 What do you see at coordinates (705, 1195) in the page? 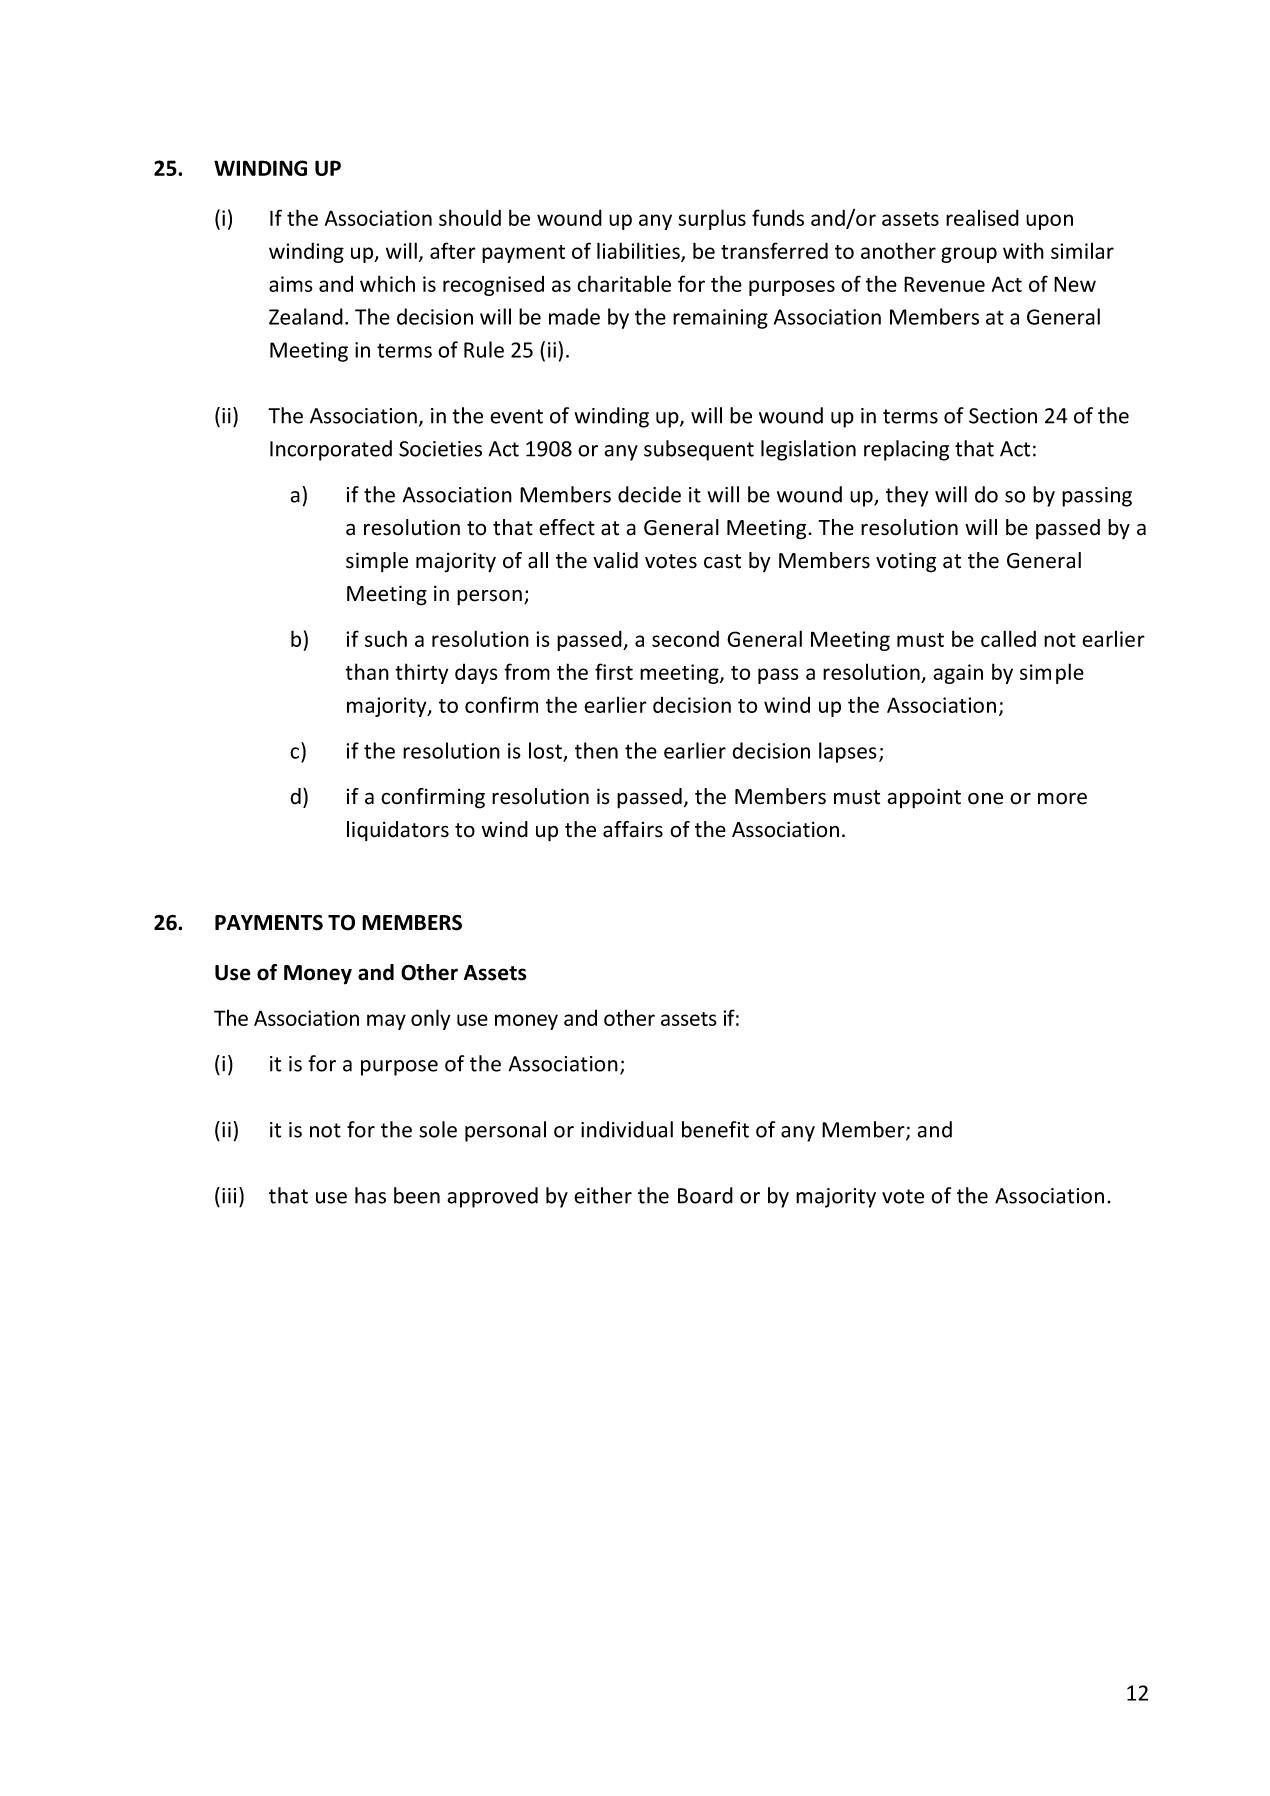
I see `Board` at bounding box center [705, 1195].
